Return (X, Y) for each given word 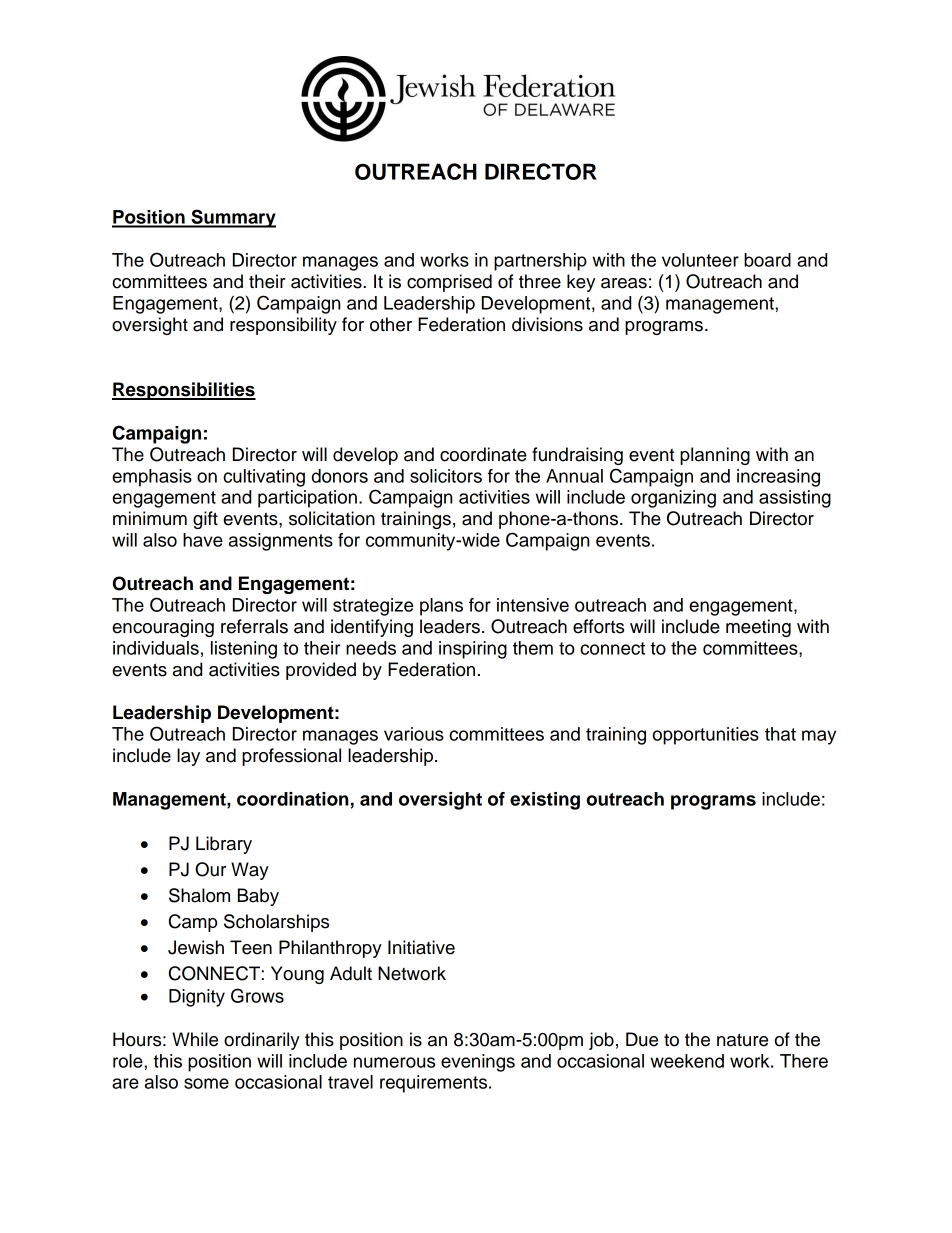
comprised (449, 283)
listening (244, 650)
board (767, 260)
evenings (478, 1063)
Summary (232, 218)
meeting (758, 628)
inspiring (473, 650)
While (195, 1039)
